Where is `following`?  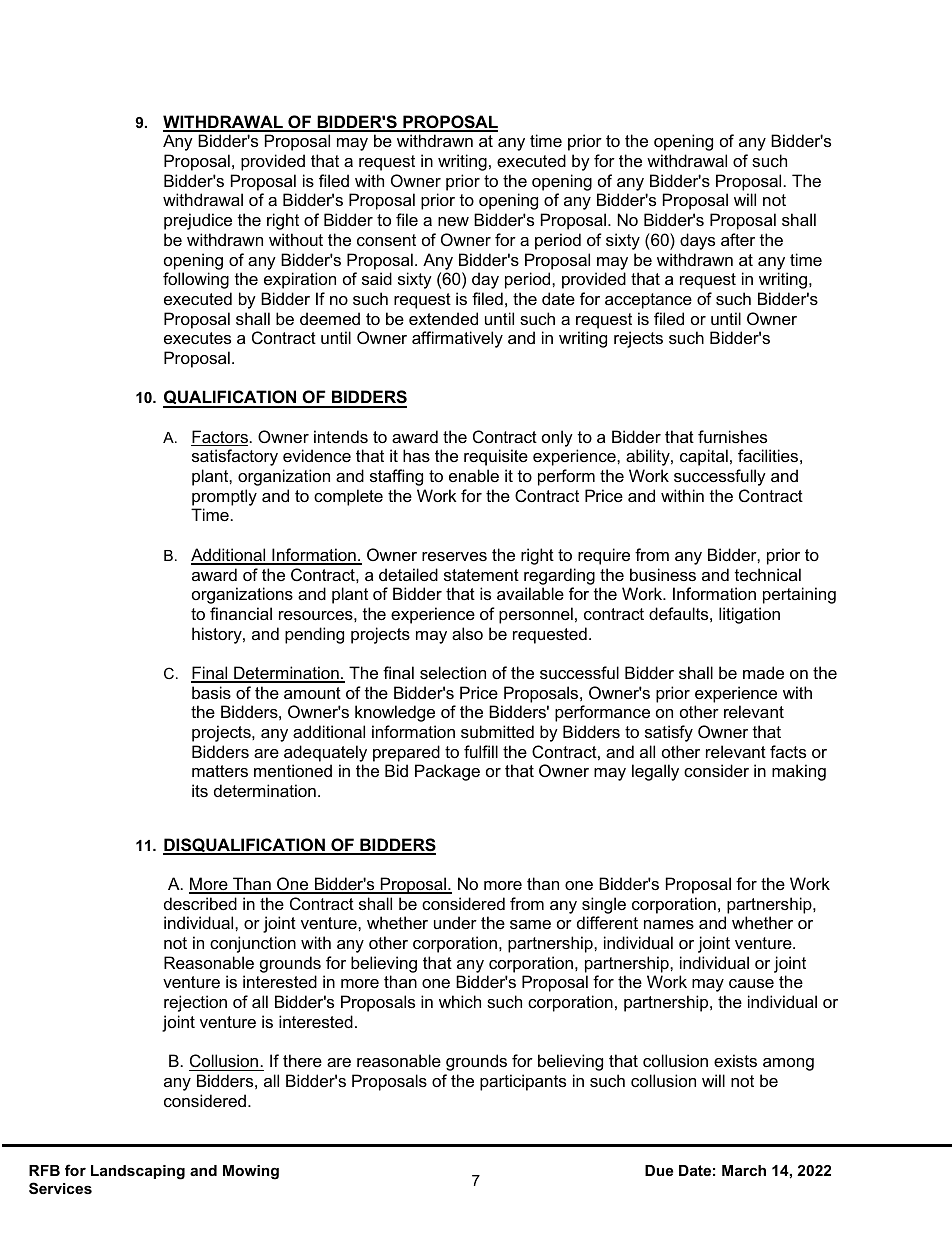 following is located at coordinates (196, 280).
